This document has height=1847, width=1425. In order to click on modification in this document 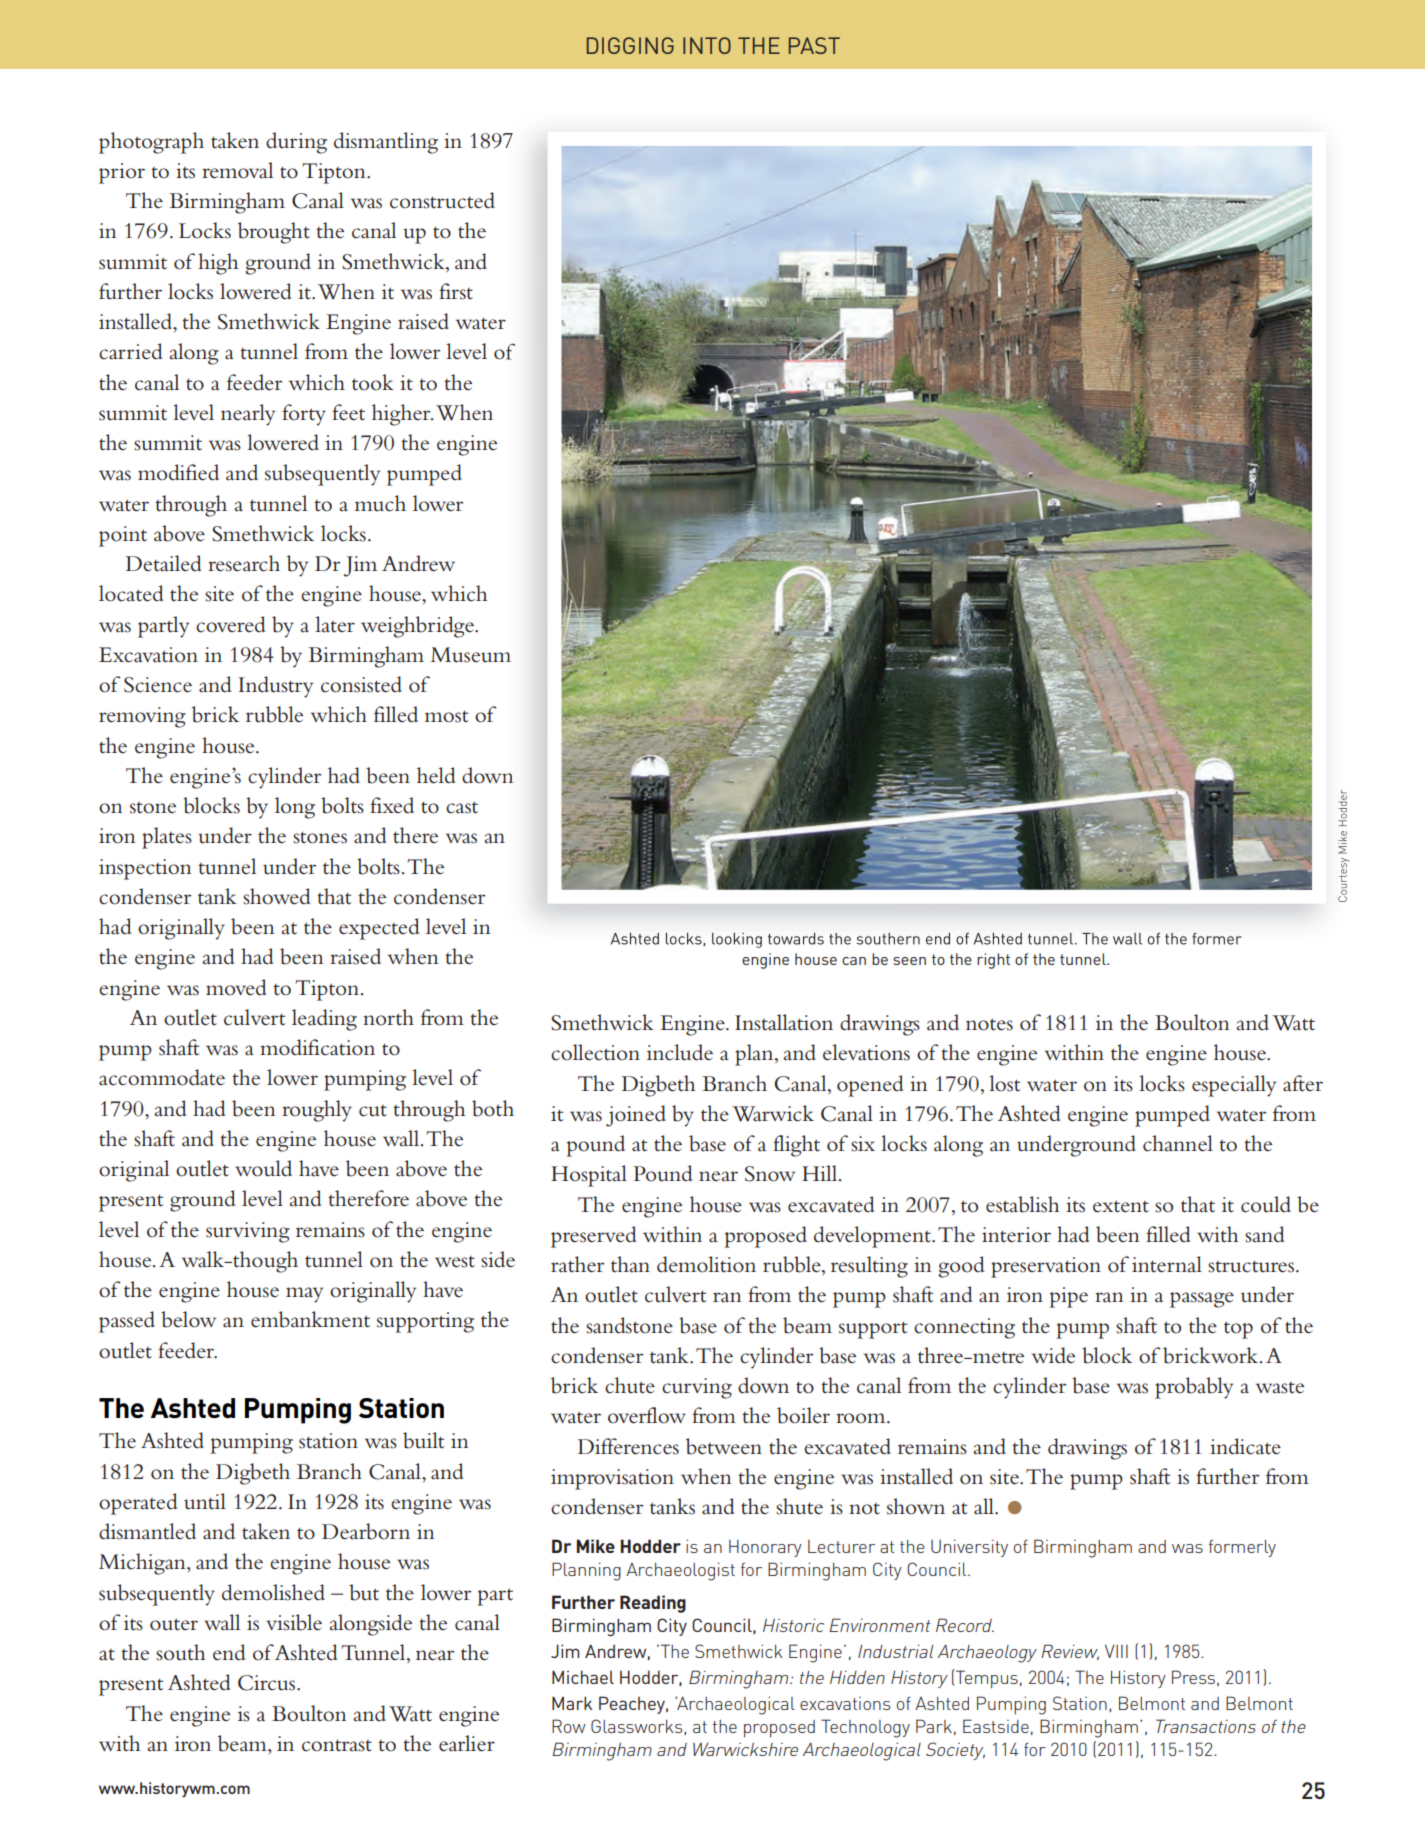, I will do `click(317, 1047)`.
